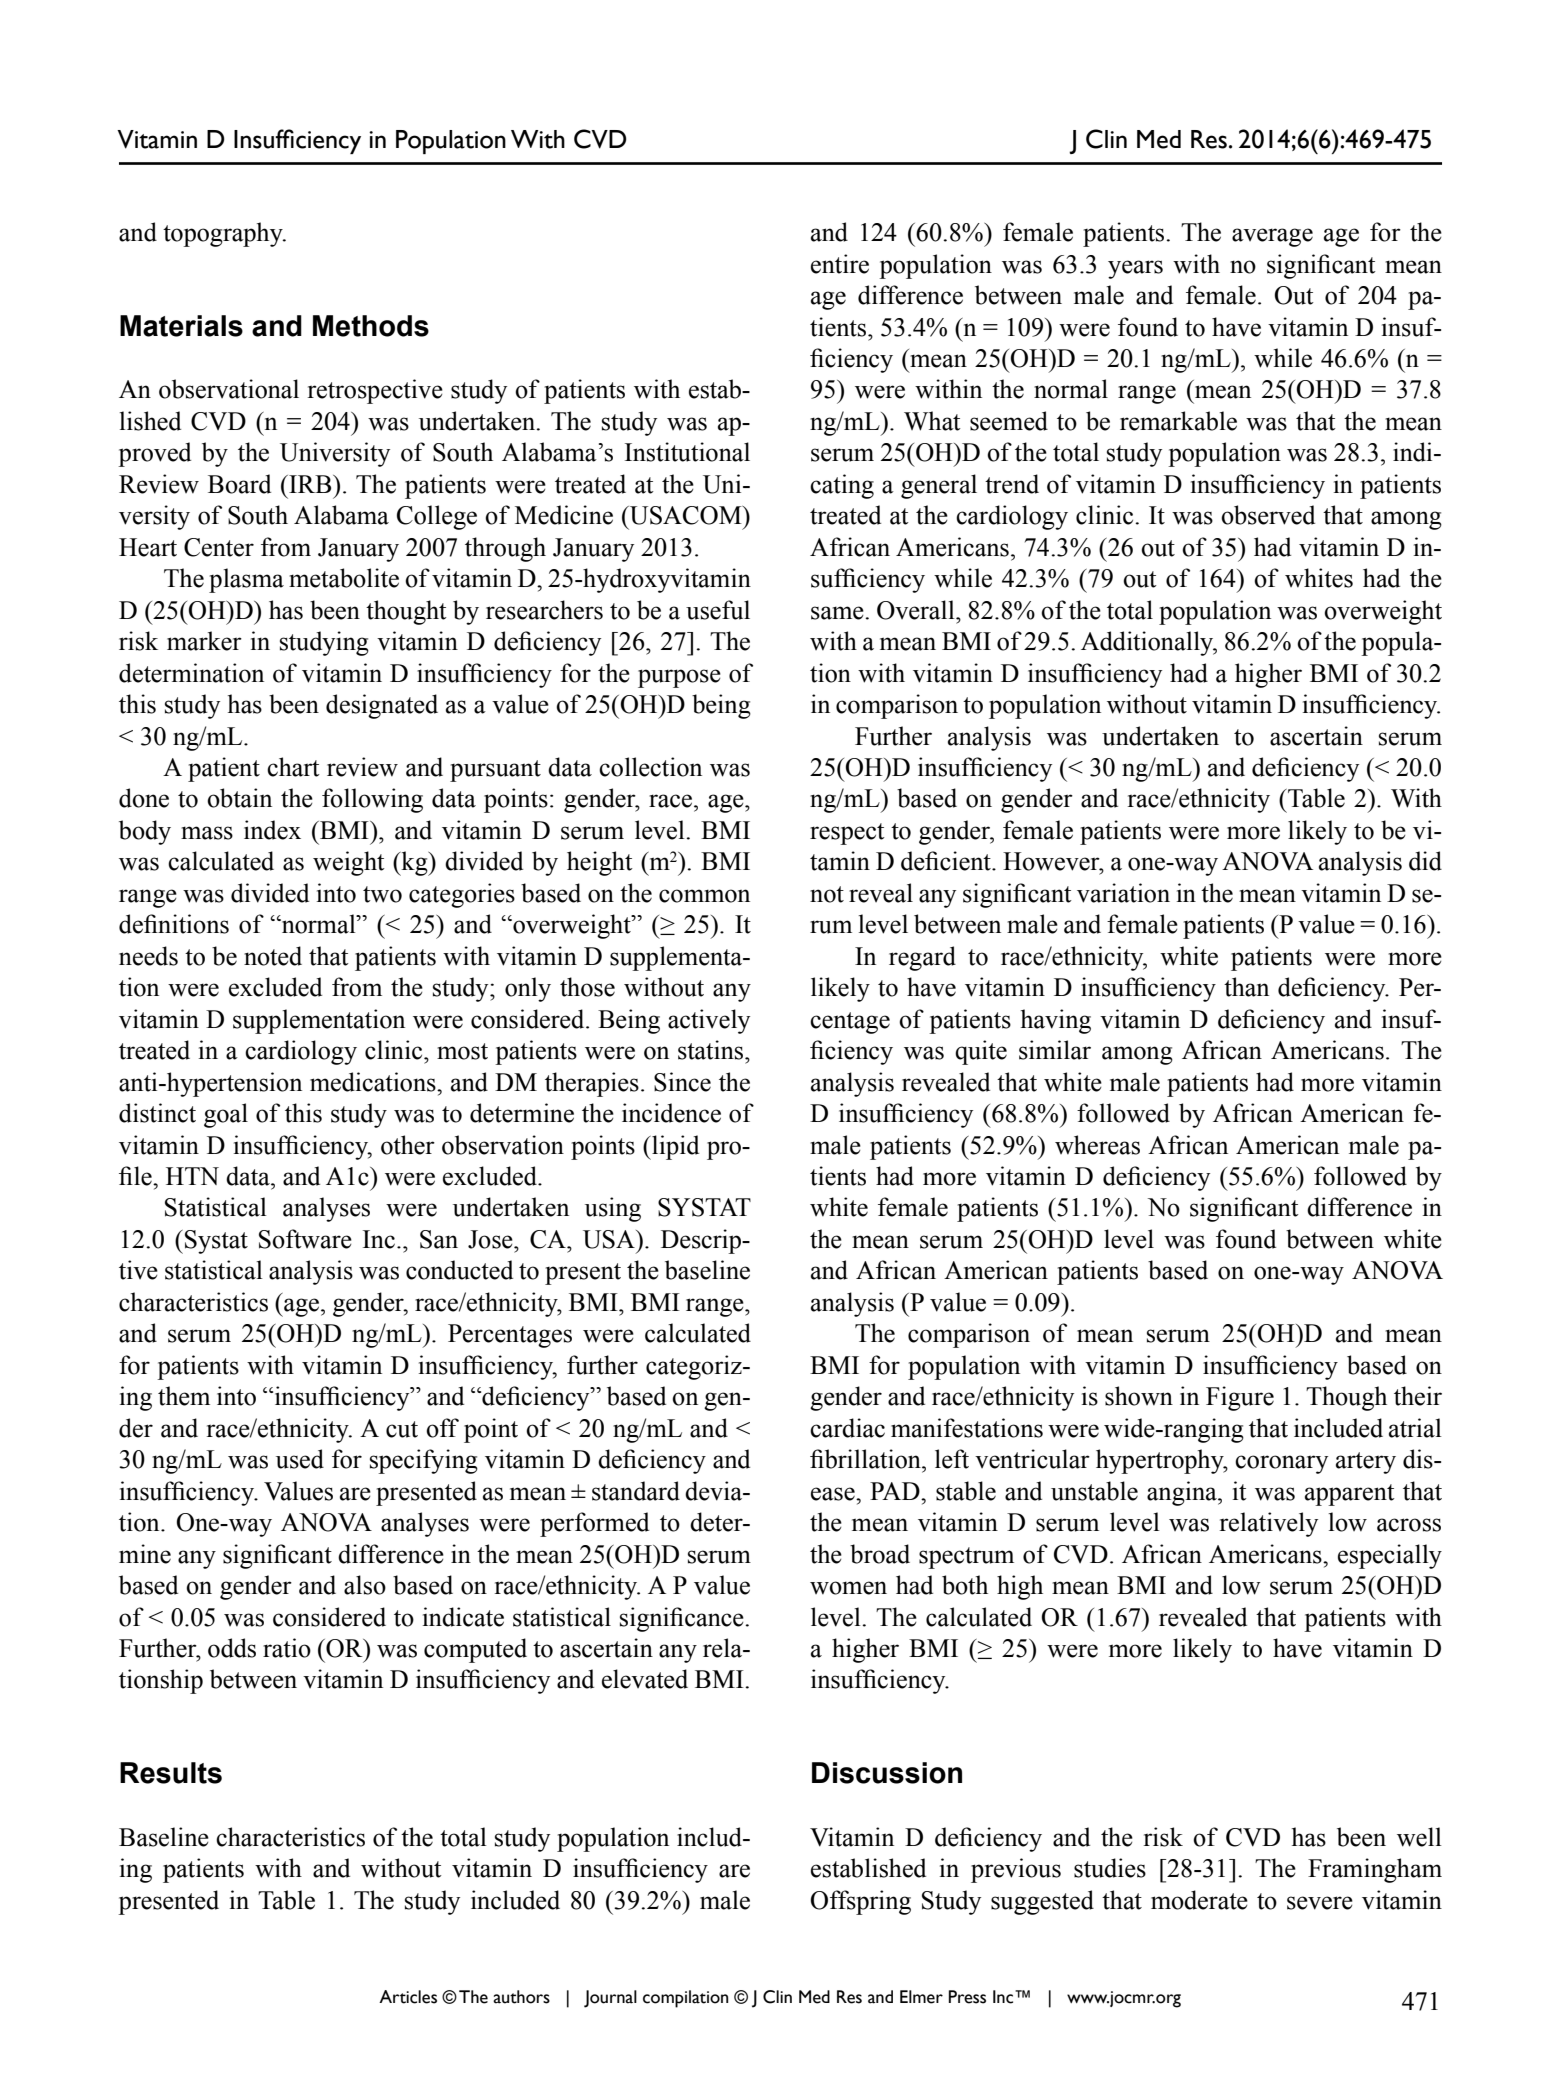  I want to click on Articles, so click(408, 1997).
